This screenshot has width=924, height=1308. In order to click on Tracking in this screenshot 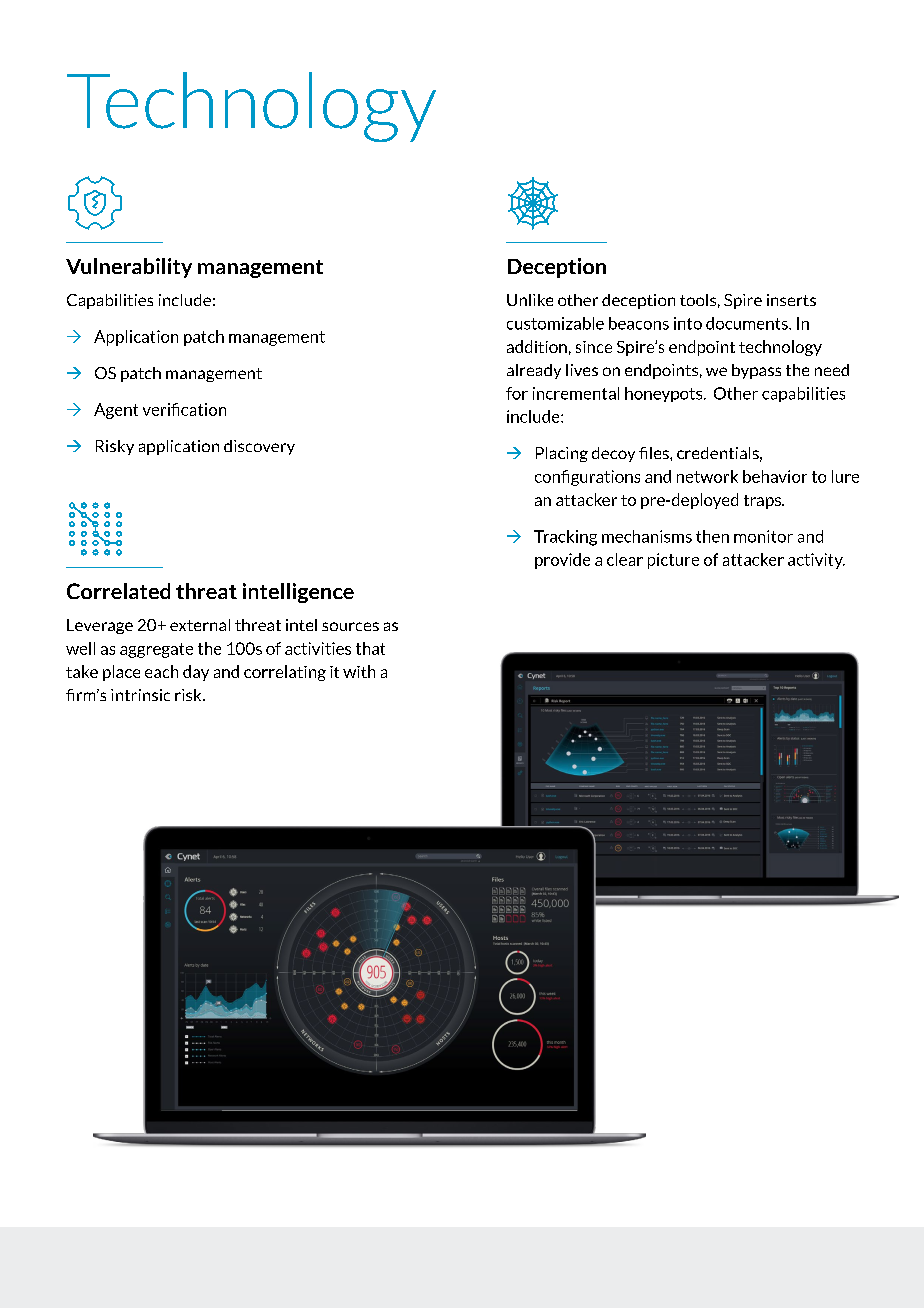, I will do `click(565, 538)`.
